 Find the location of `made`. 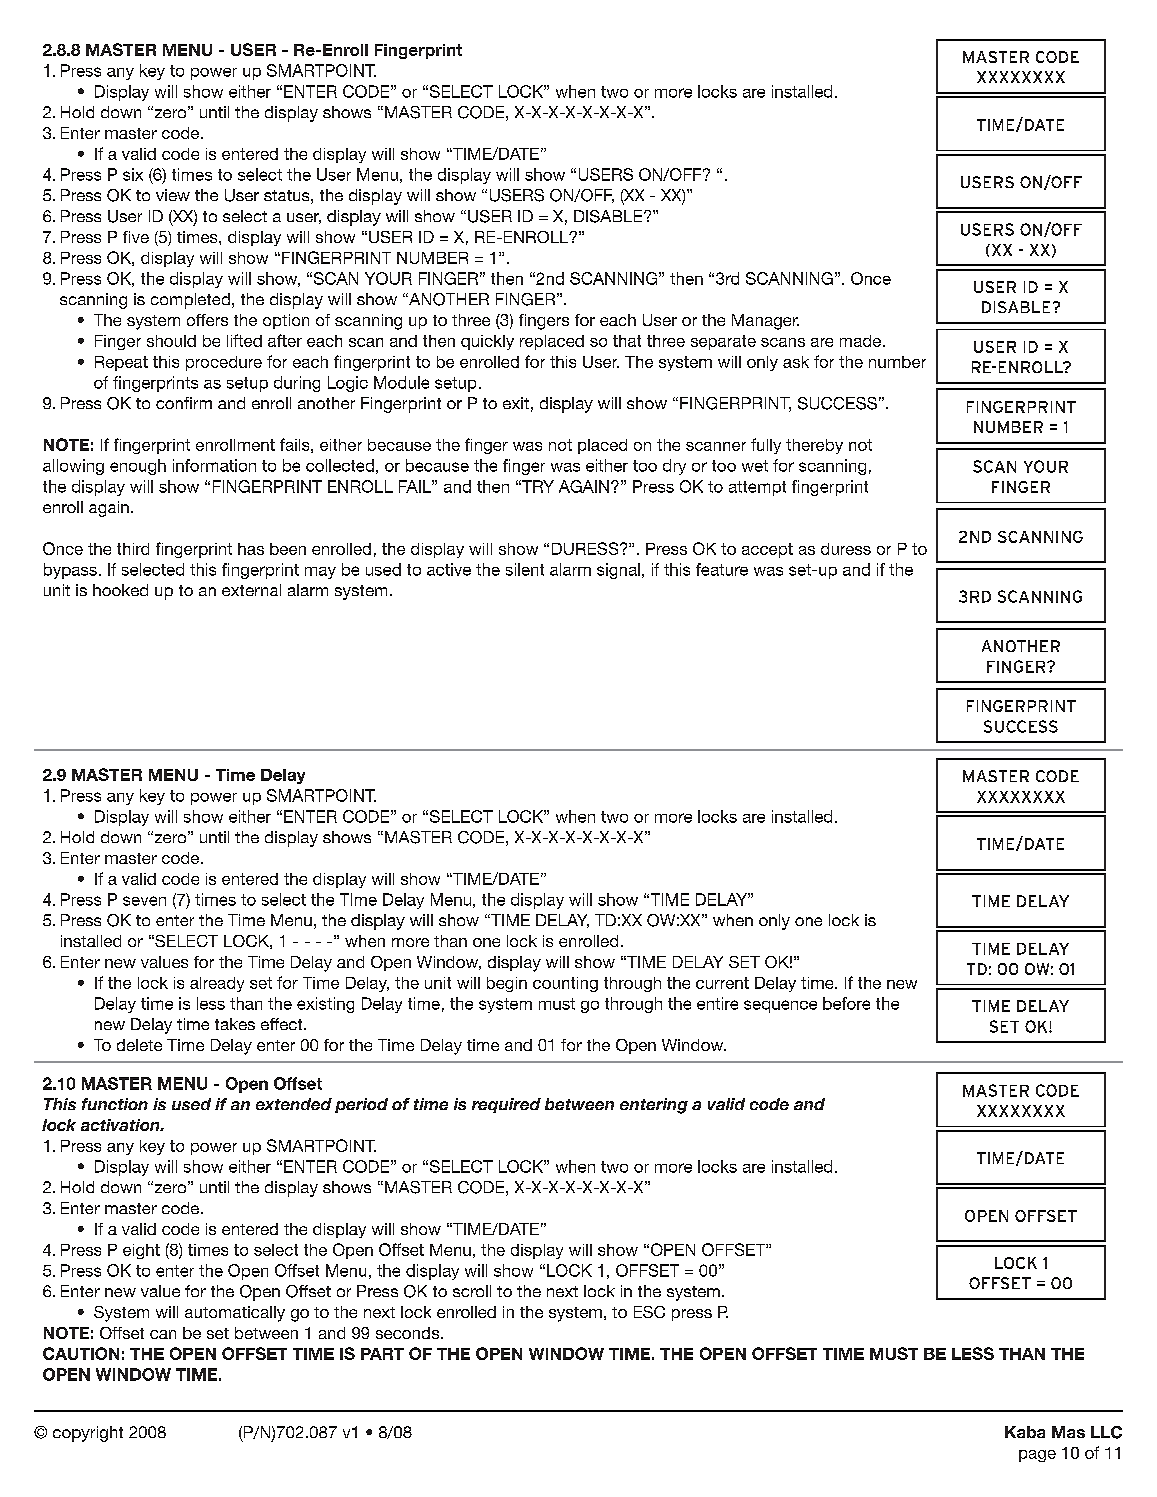

made is located at coordinates (862, 341).
